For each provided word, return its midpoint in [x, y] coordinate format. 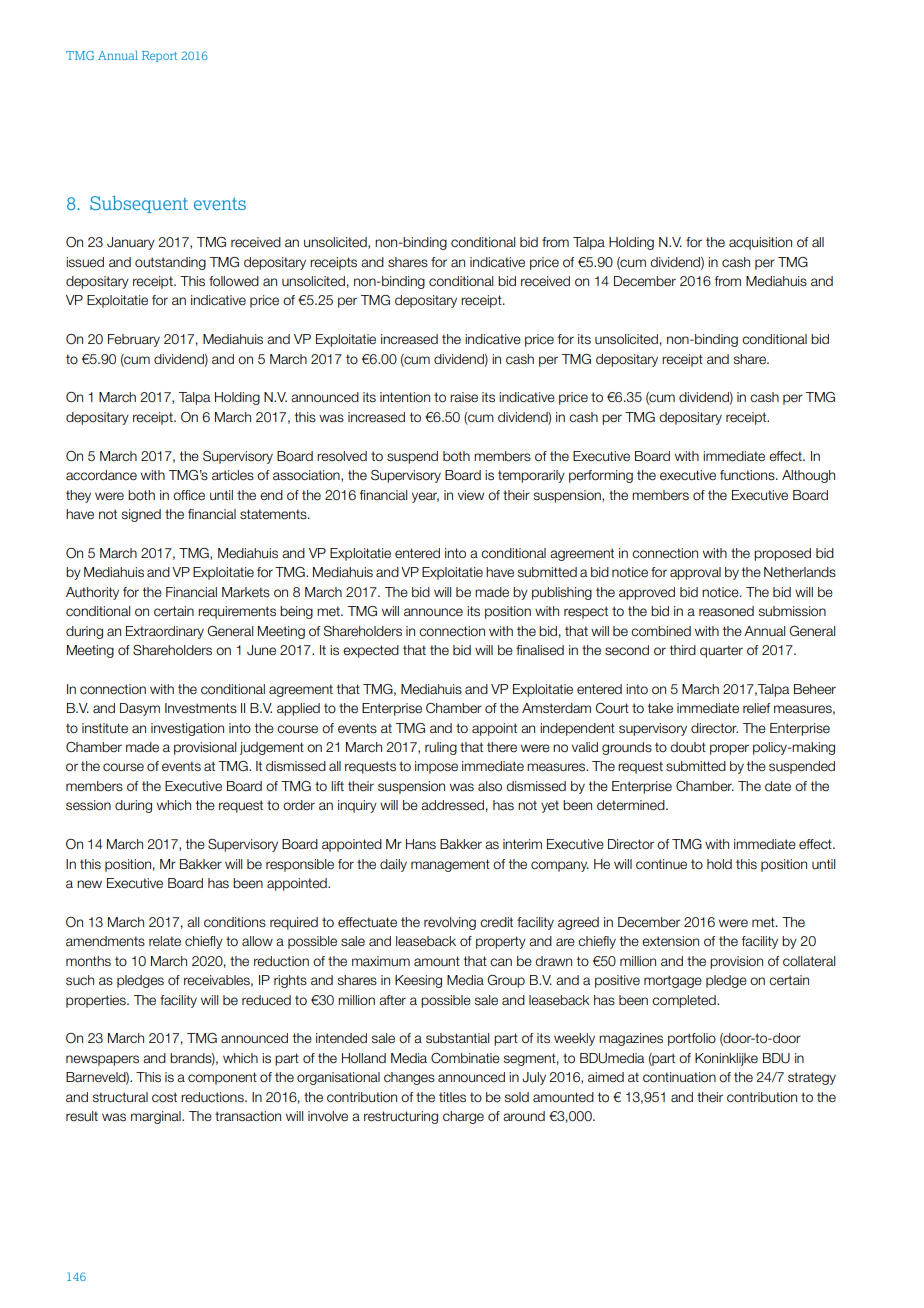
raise [464, 397]
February [134, 340]
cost [164, 1097]
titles [452, 1097]
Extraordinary [165, 632]
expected [371, 651]
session [88, 805]
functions [748, 475]
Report [159, 56]
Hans [421, 844]
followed [234, 281]
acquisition [760, 243]
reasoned [726, 611]
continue [661, 864]
